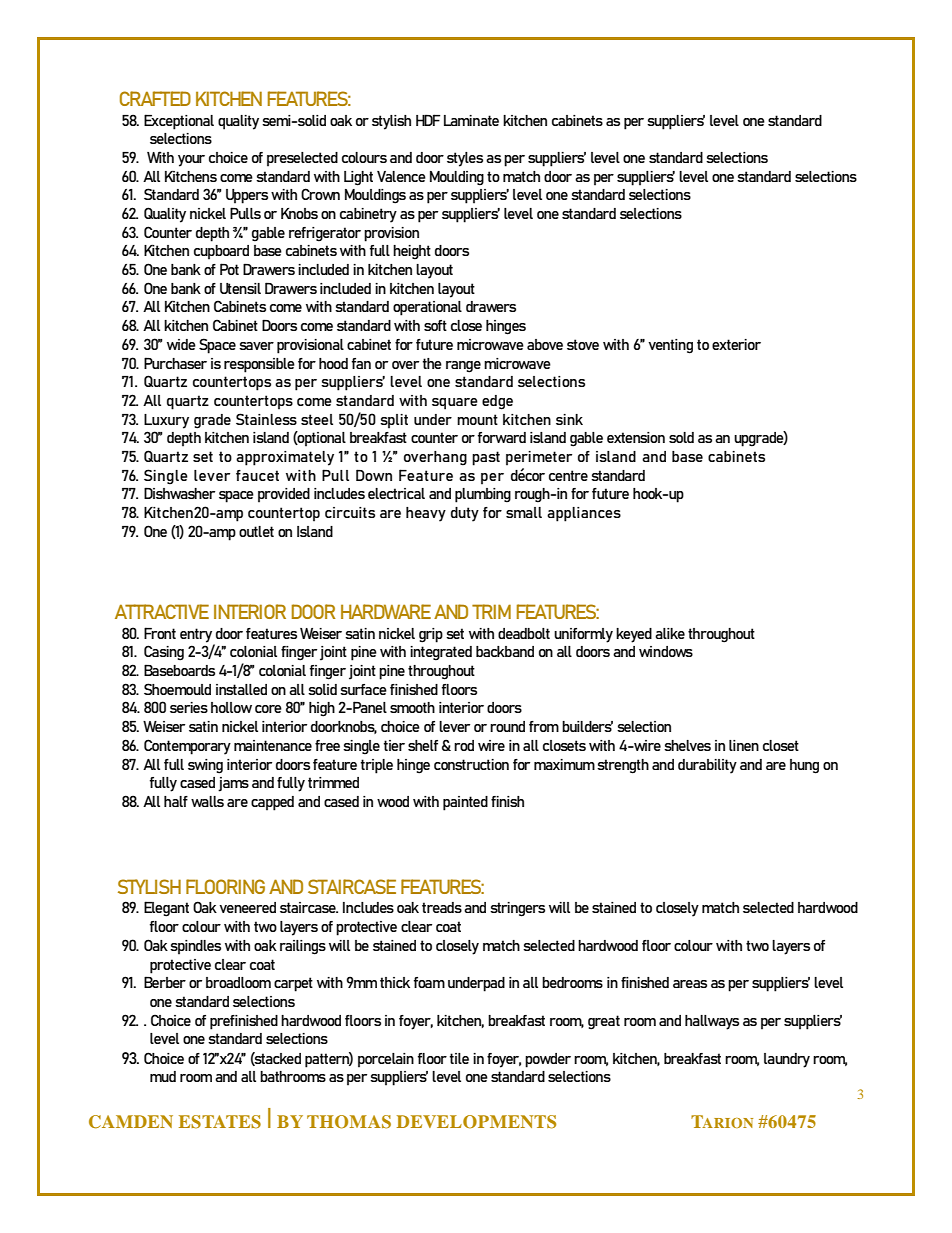 The image size is (952, 1233). I want to click on styles, so click(465, 159).
